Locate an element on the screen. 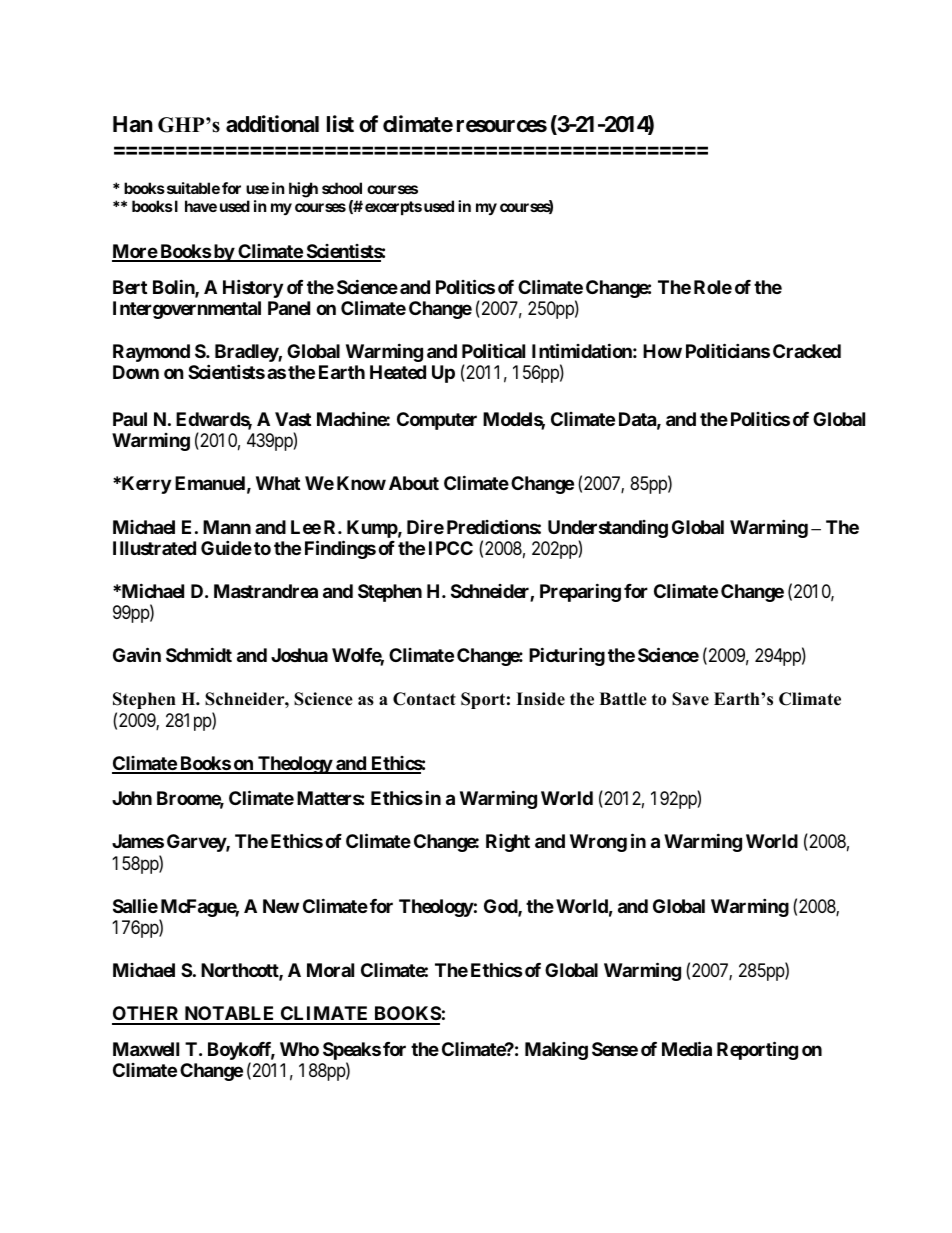 This screenshot has width=952, height=1233. Contact is located at coordinates (424, 699).
